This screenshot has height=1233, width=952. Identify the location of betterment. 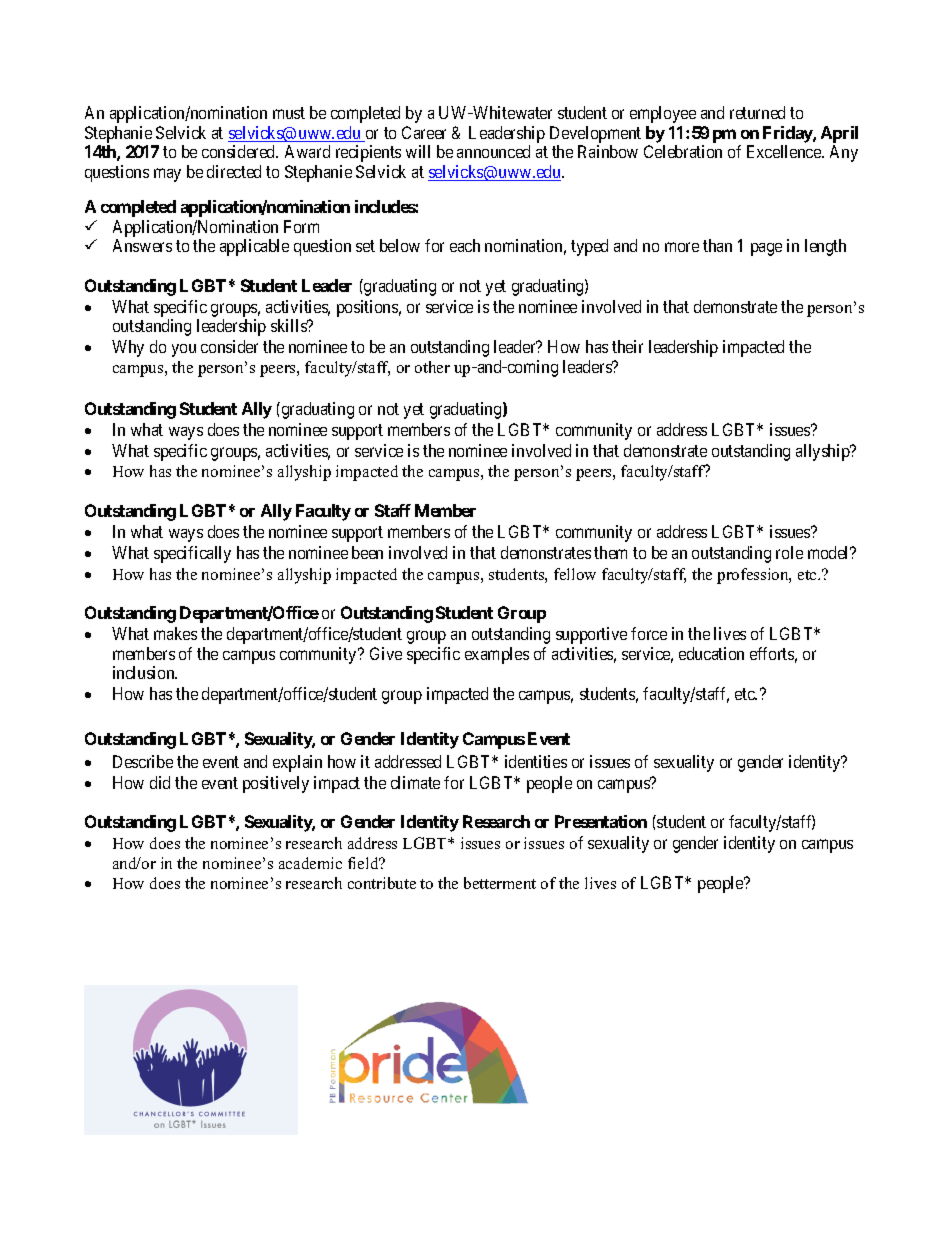
(500, 883).
